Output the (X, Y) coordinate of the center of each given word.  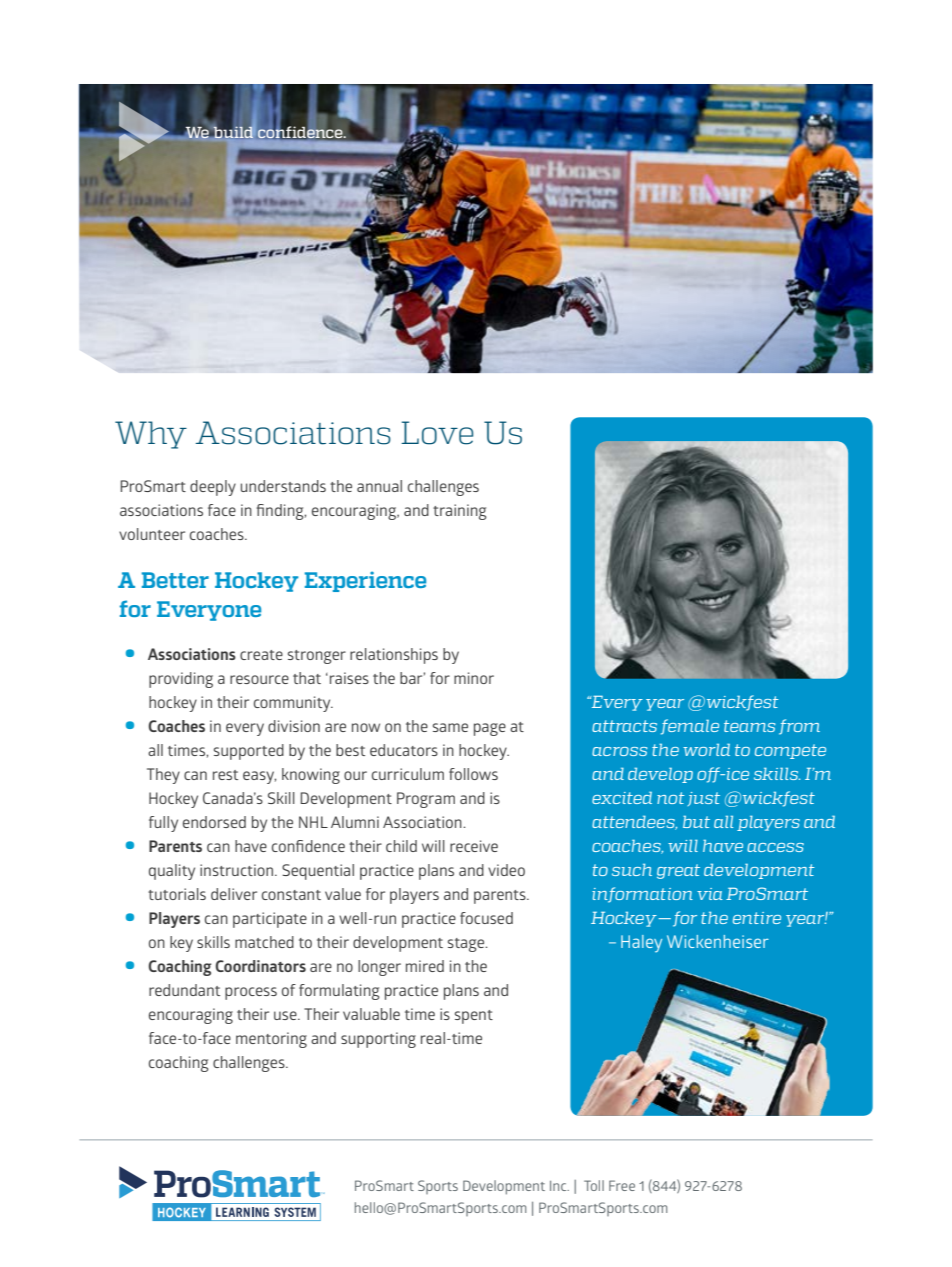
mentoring (271, 1040)
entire (757, 918)
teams (749, 726)
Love (437, 433)
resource (259, 679)
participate (270, 920)
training (460, 512)
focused (486, 918)
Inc (559, 1186)
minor (474, 678)
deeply (213, 488)
